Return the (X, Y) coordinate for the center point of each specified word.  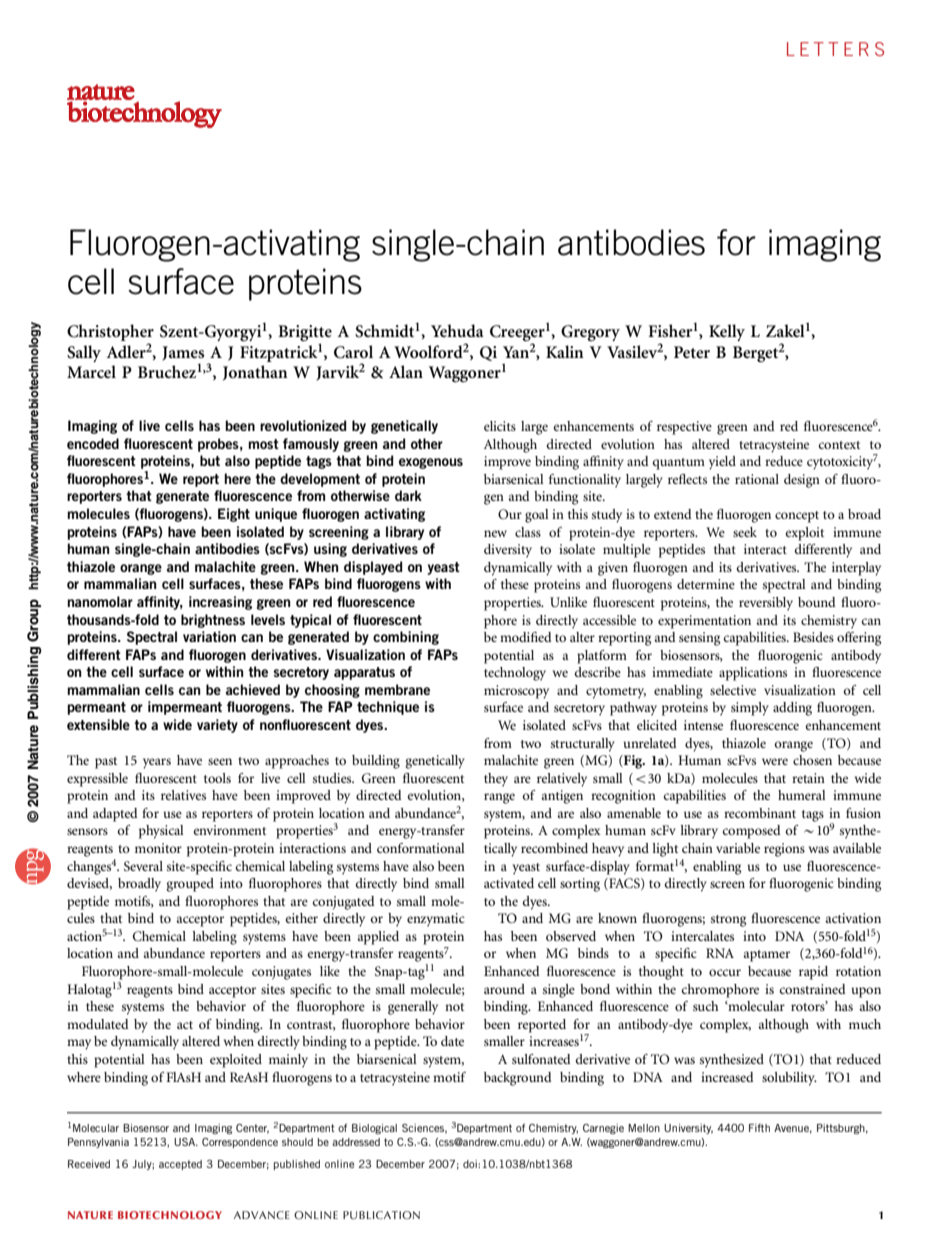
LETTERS (835, 49)
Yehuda (457, 330)
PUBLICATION (381, 1215)
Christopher (110, 332)
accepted (180, 1165)
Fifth (759, 1128)
